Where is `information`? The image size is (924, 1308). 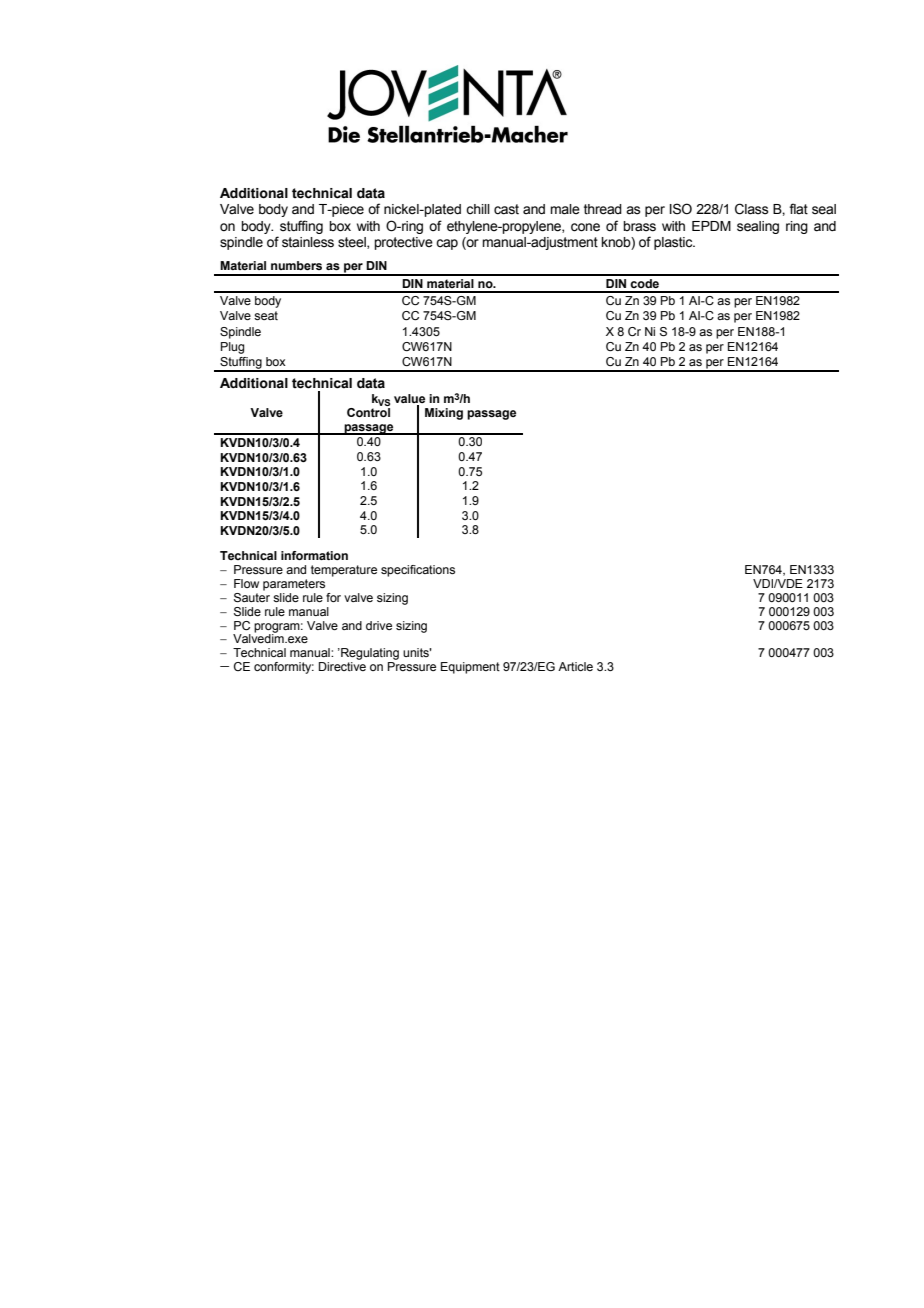
information is located at coordinates (314, 555).
